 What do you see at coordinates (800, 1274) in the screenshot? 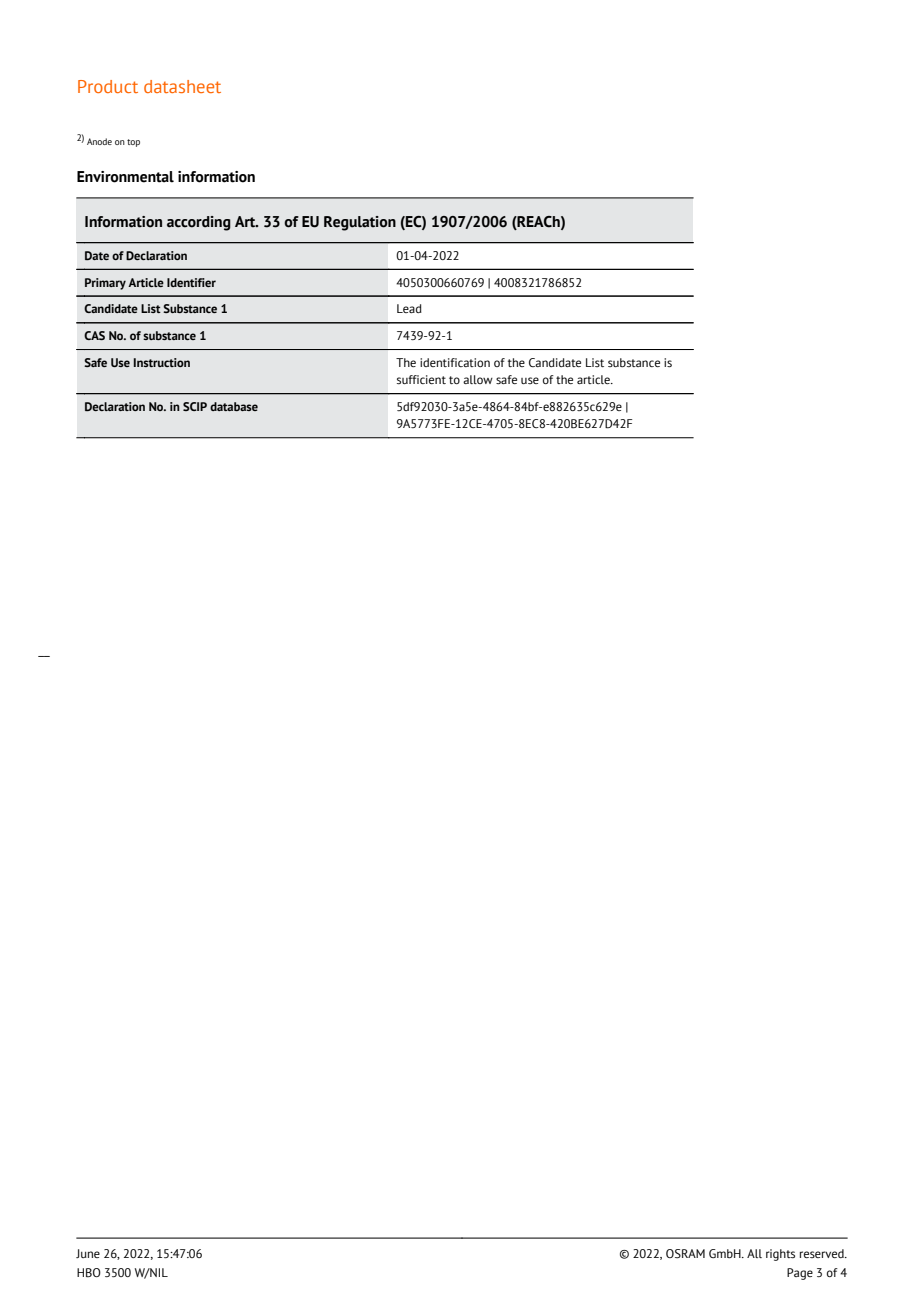
I see `Page` at bounding box center [800, 1274].
